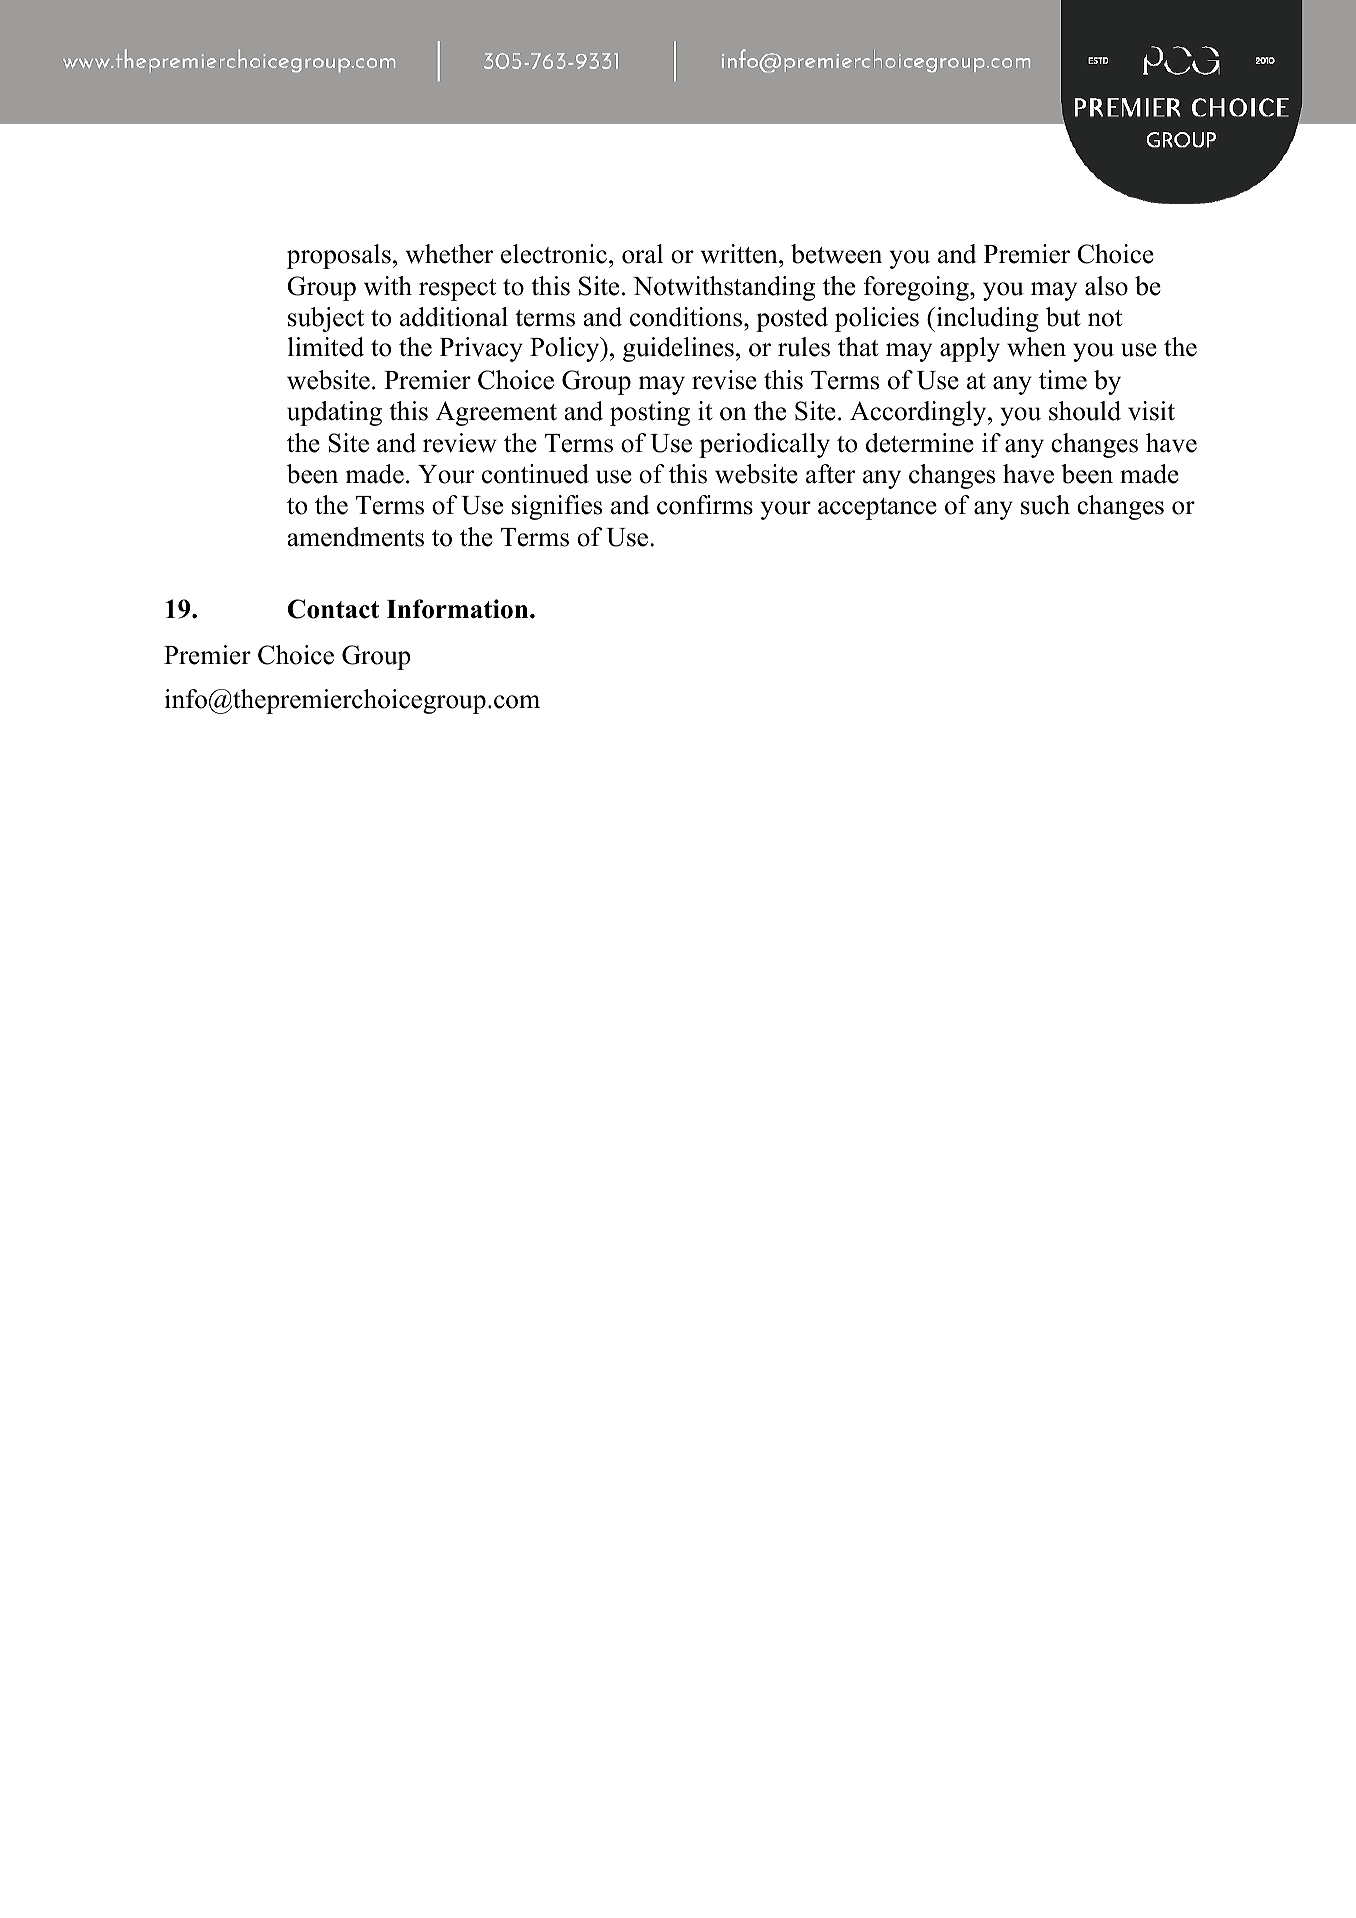  Describe the element at coordinates (1045, 505) in the screenshot. I see `such` at that location.
